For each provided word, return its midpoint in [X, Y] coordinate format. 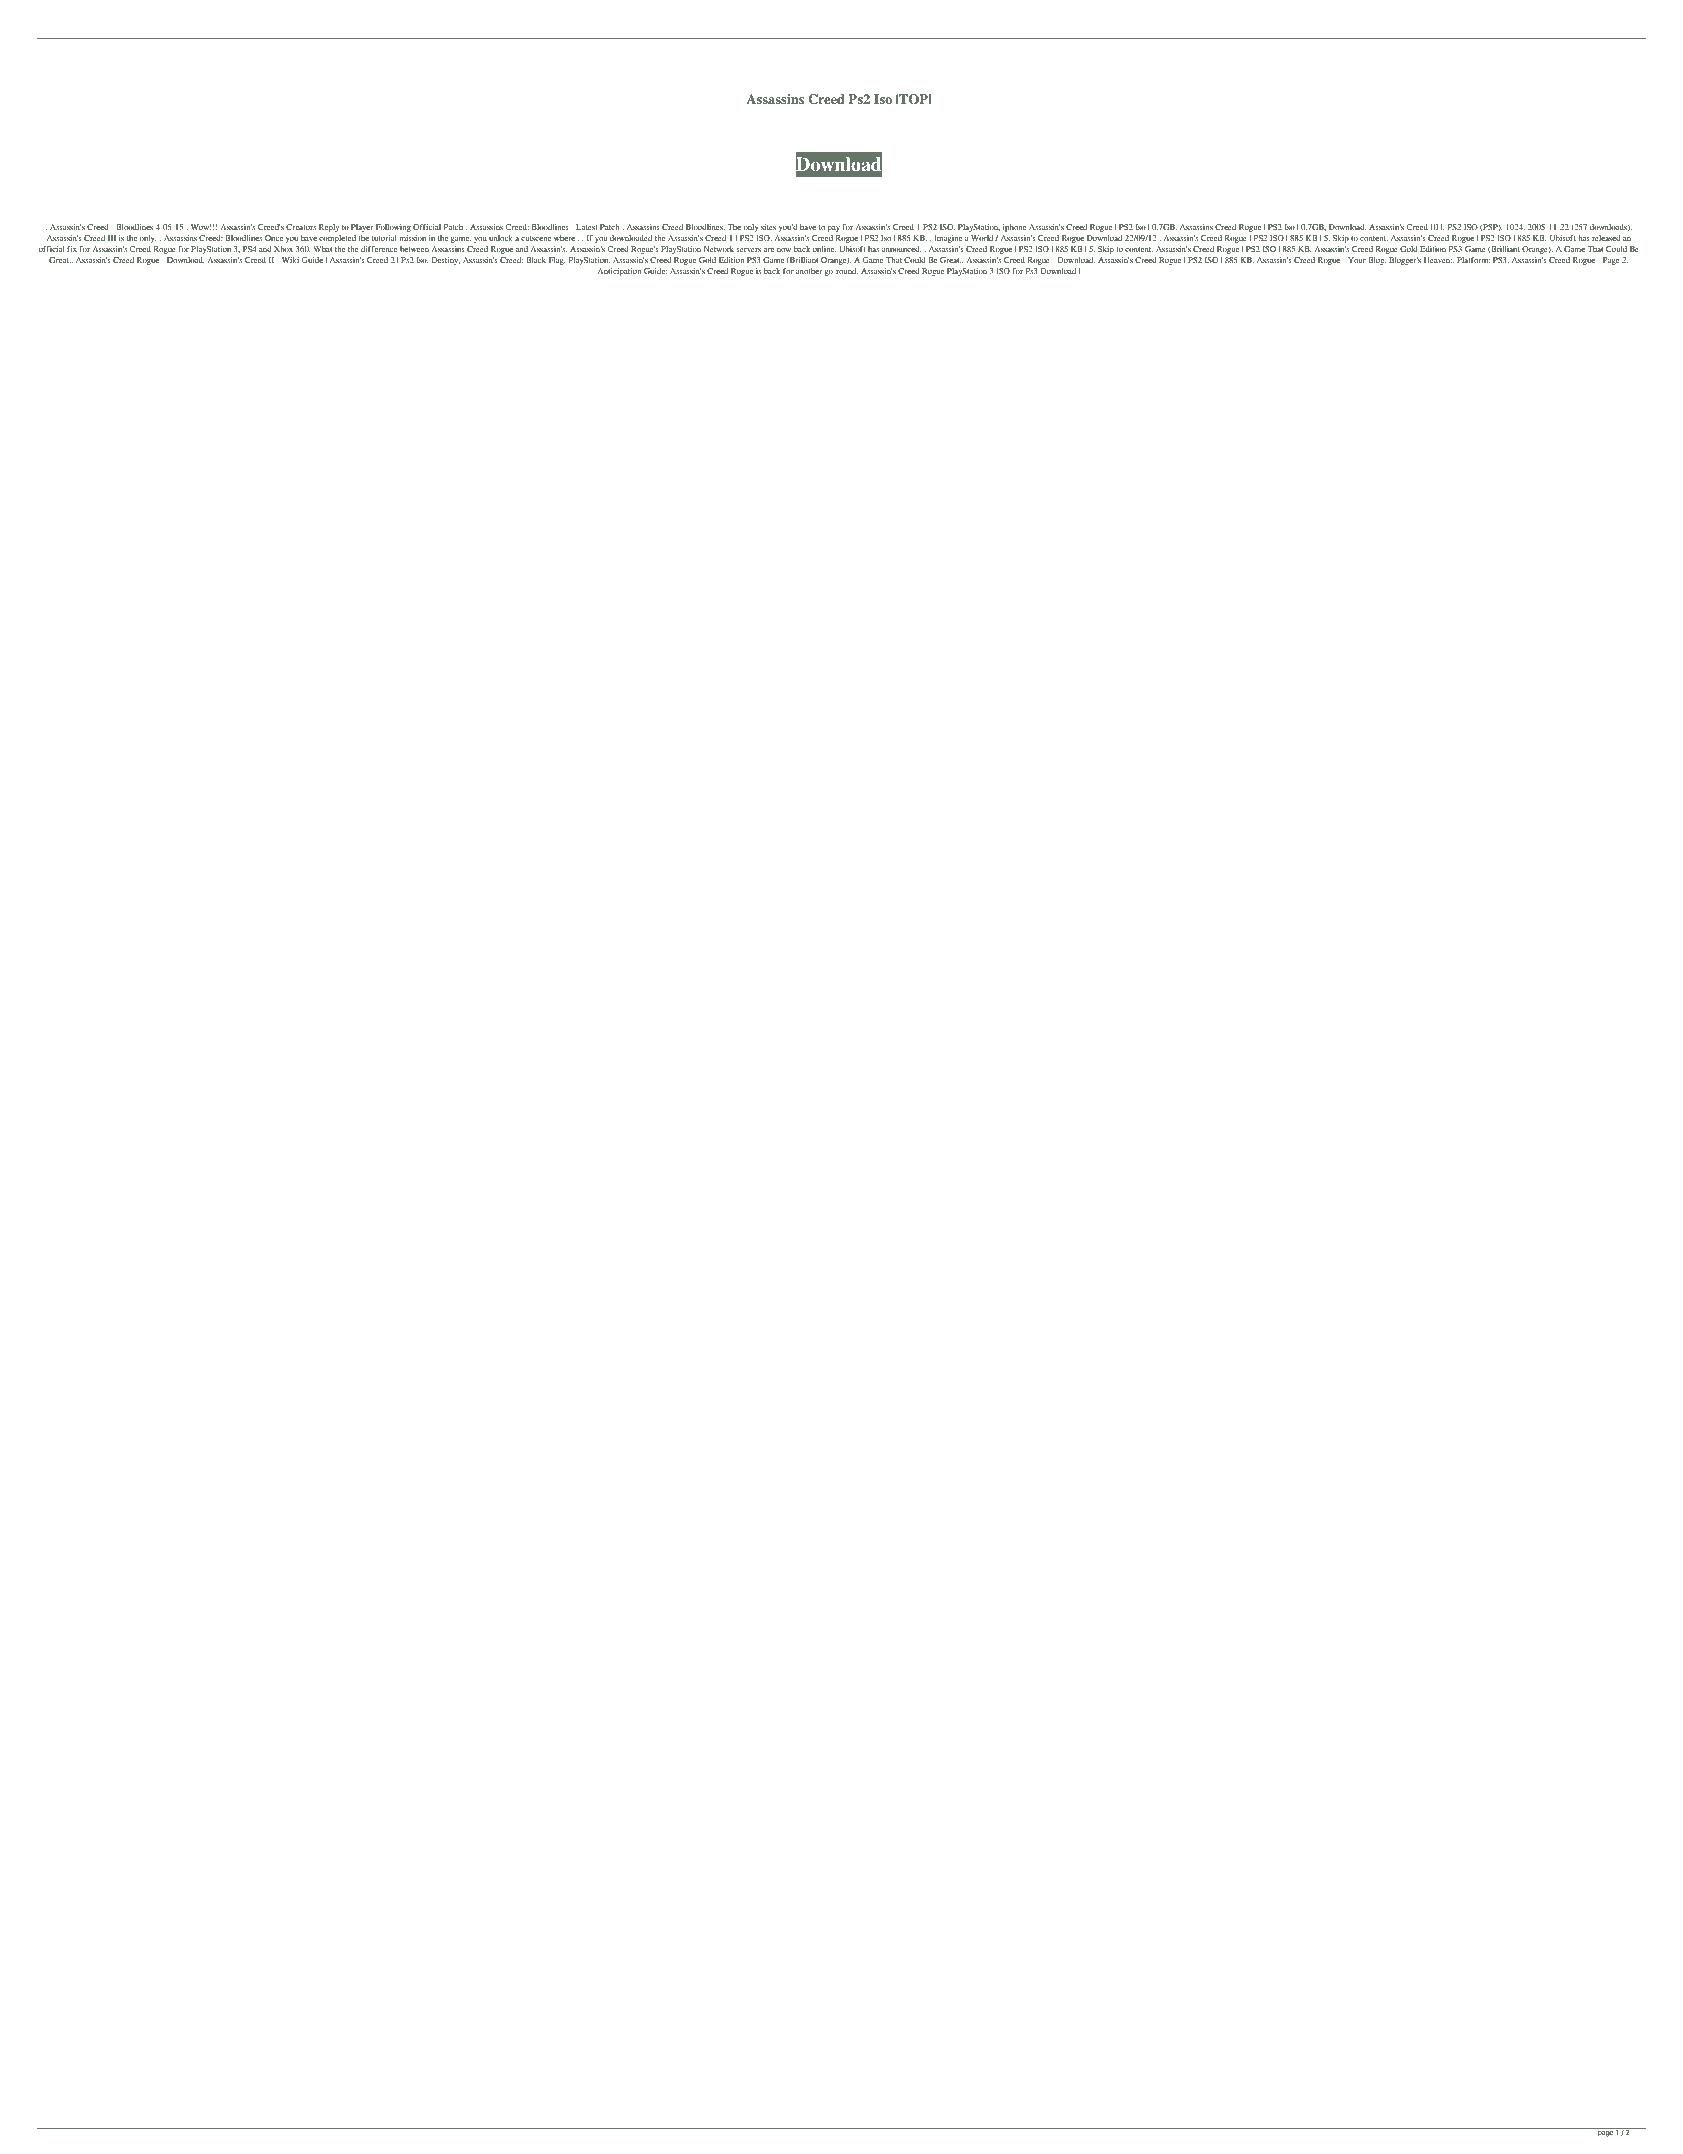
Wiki [290, 260]
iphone [1014, 228]
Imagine [948, 239]
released [1606, 238]
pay [834, 229]
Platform [1473, 260]
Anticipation [619, 272]
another [809, 271]
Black [536, 260]
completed [337, 239]
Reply [329, 228]
